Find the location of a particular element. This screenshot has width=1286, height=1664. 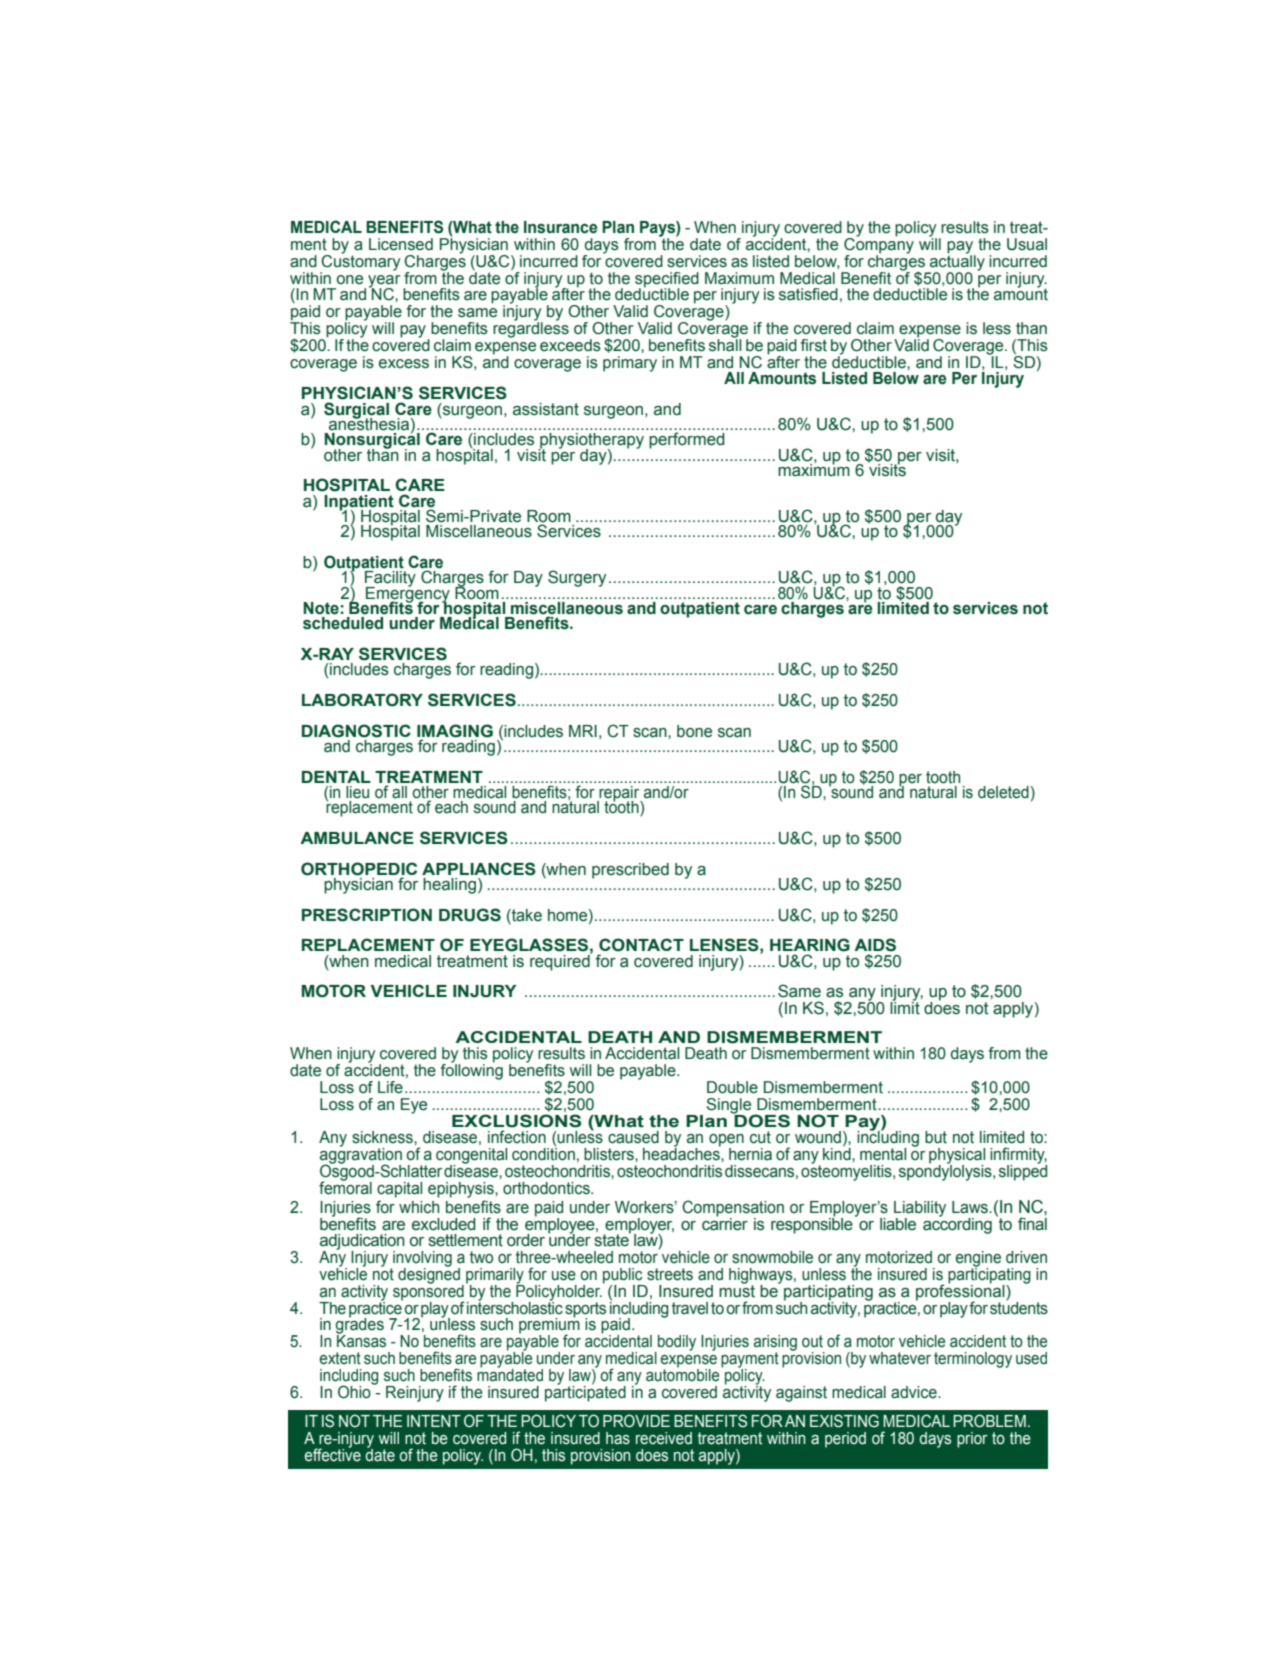

but is located at coordinates (936, 1137).
